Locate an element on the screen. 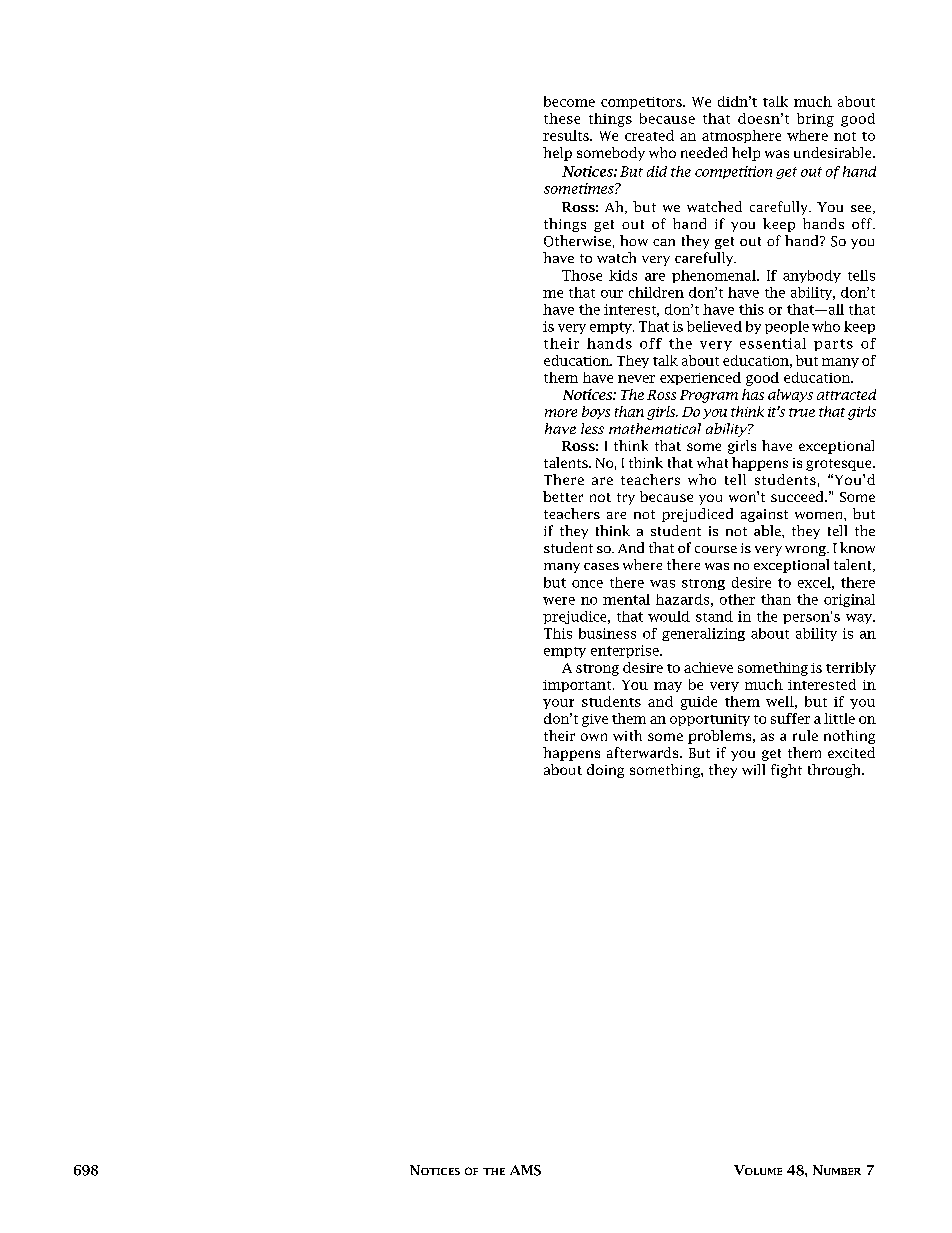 The height and width of the screenshot is (1233, 952). original is located at coordinates (849, 600).
